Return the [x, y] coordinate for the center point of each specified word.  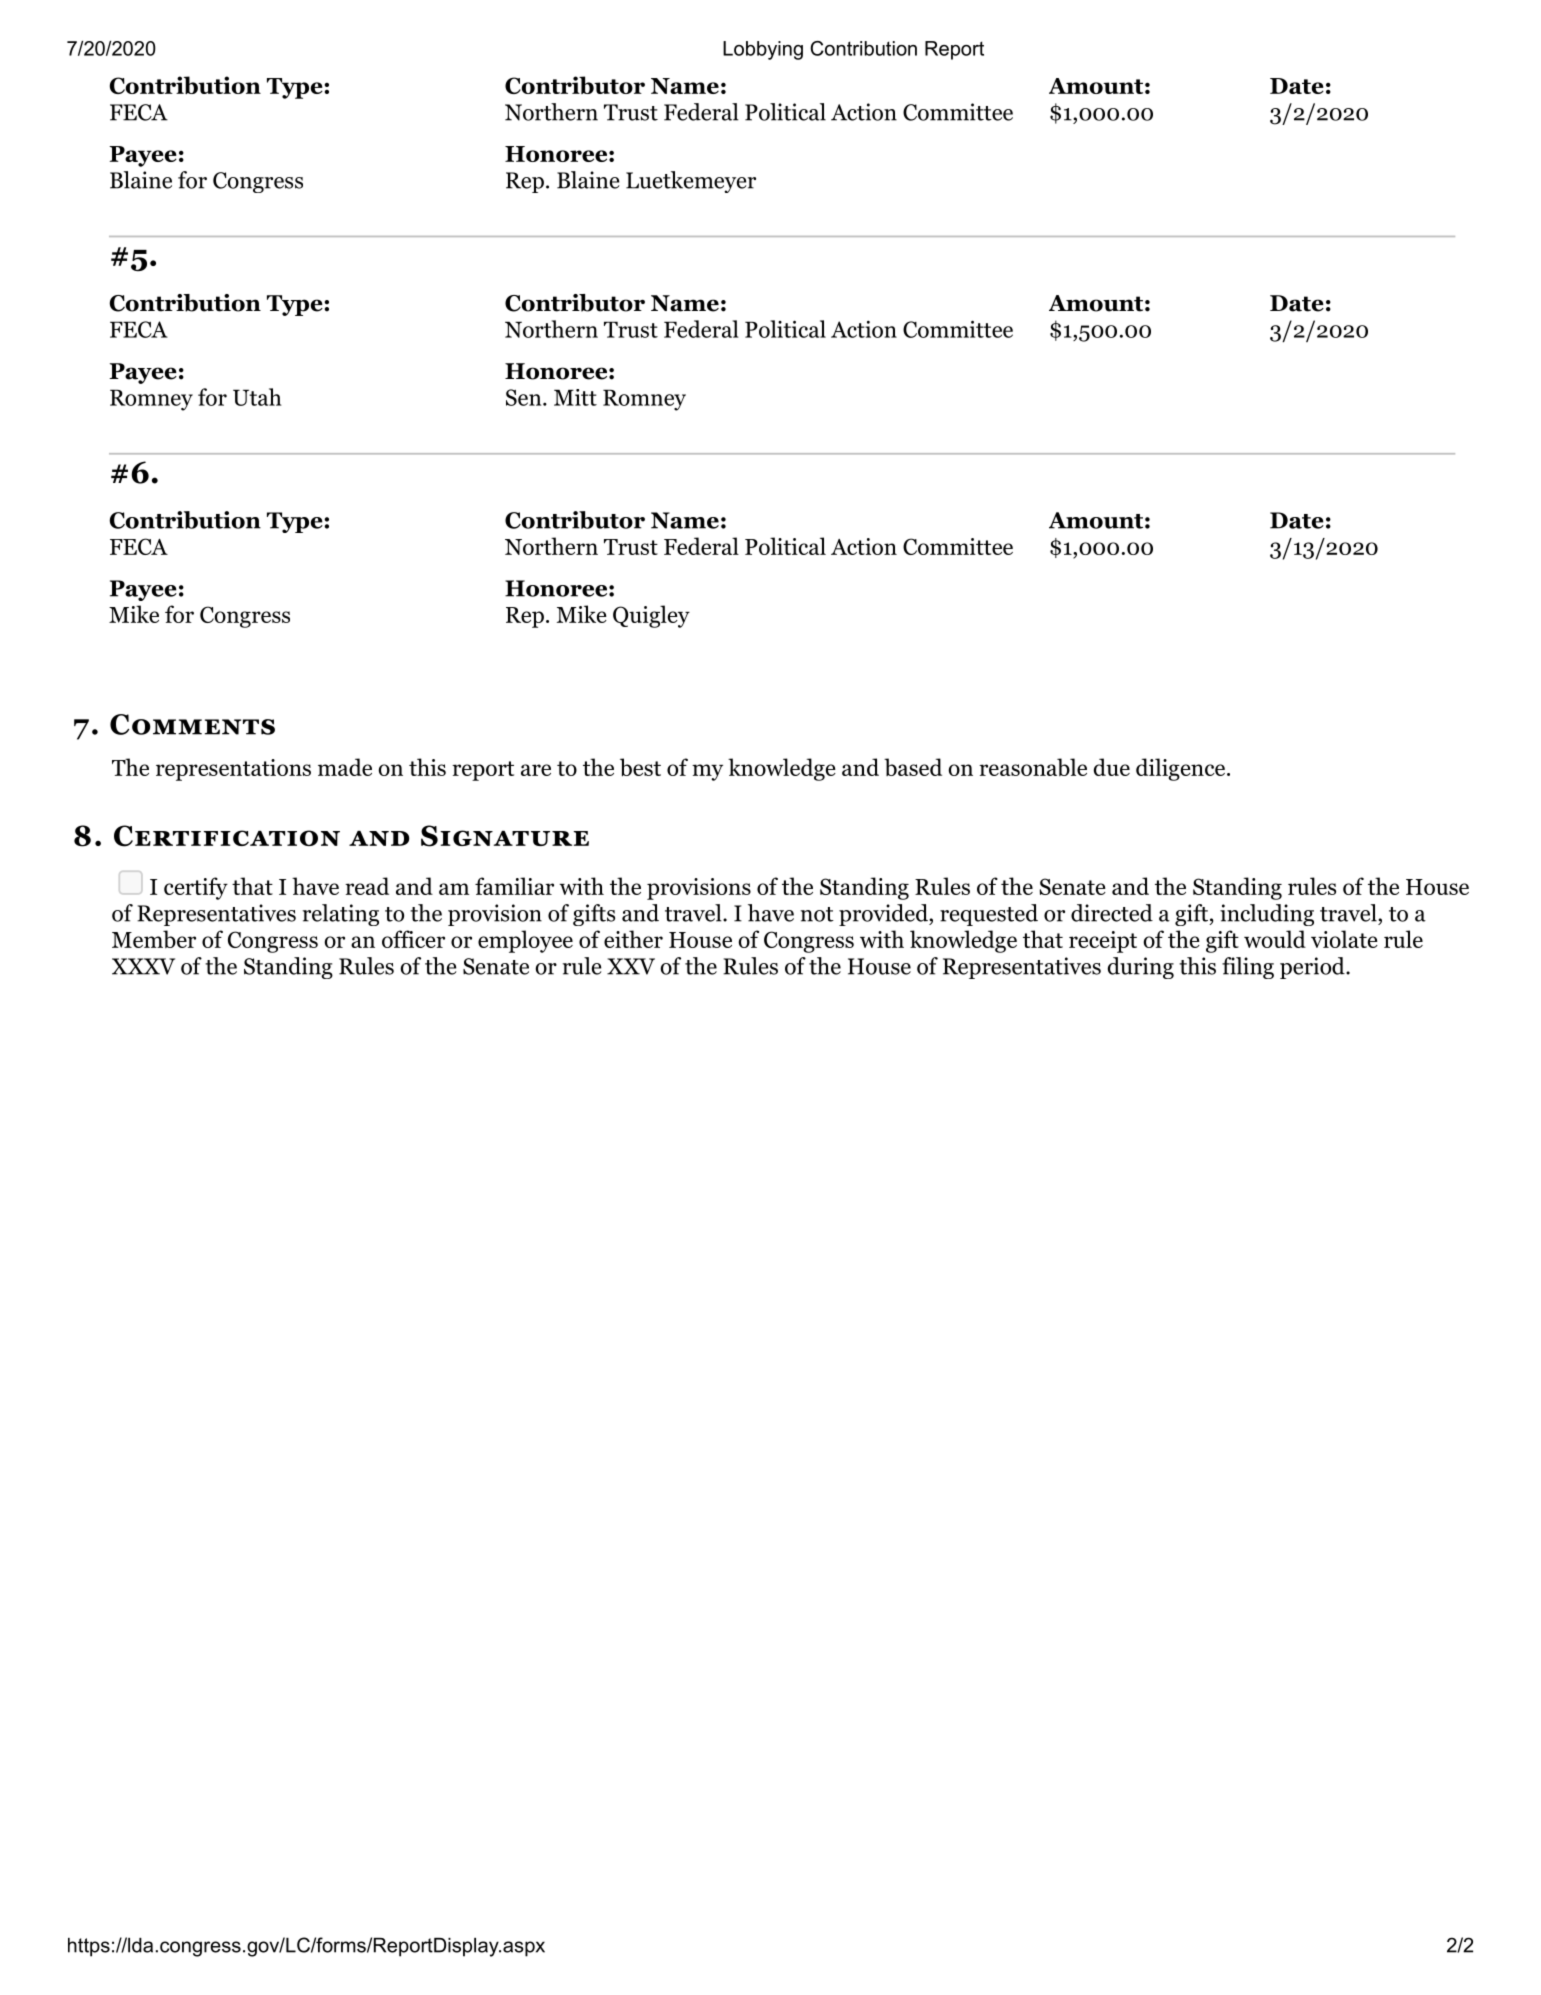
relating [341, 915]
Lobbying [763, 50]
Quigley [651, 616]
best [640, 767]
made [345, 767]
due [1112, 767]
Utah [257, 397]
